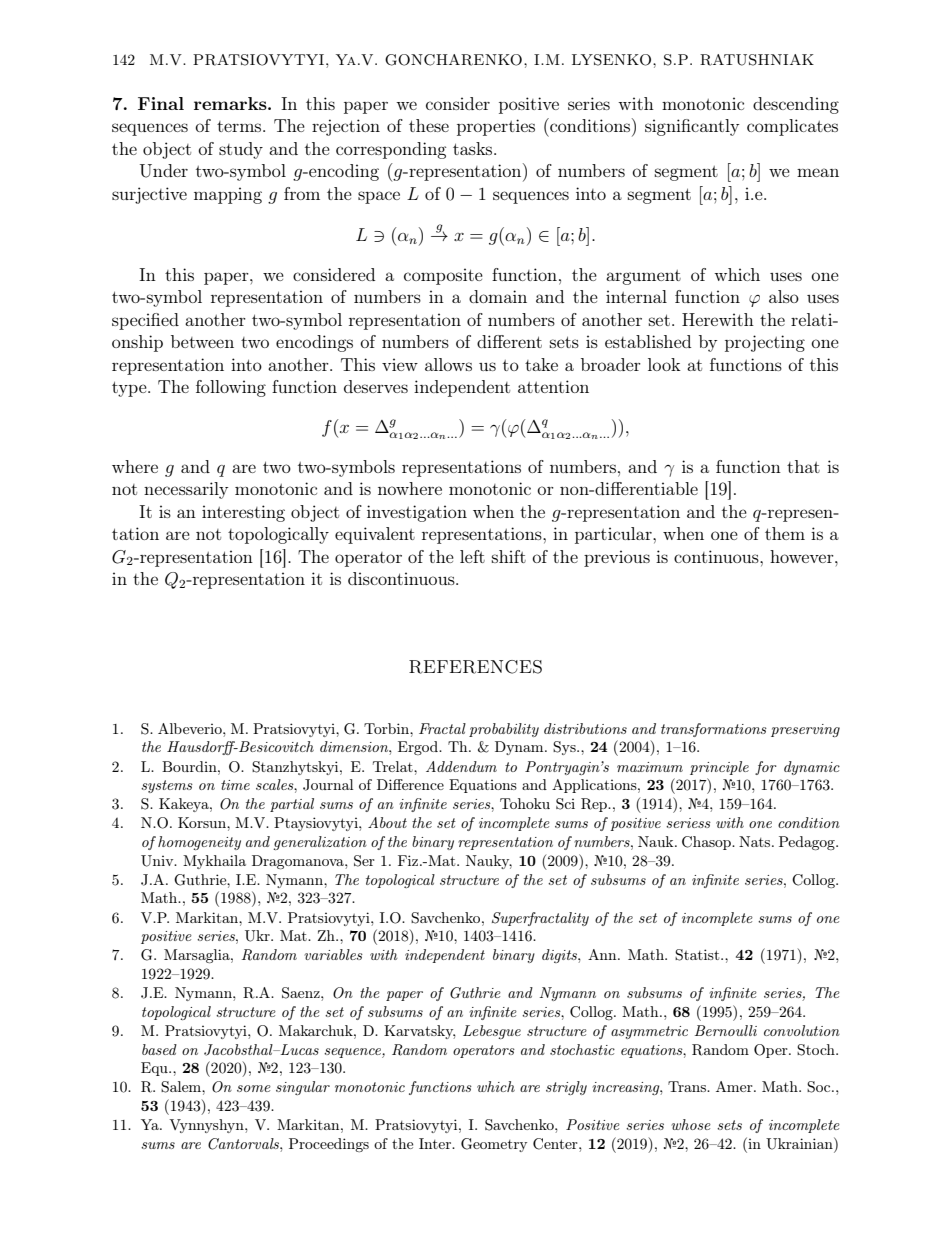 This image has height=1233, width=952. Describe the element at coordinates (803, 556) in the image. I see `however` at that location.
